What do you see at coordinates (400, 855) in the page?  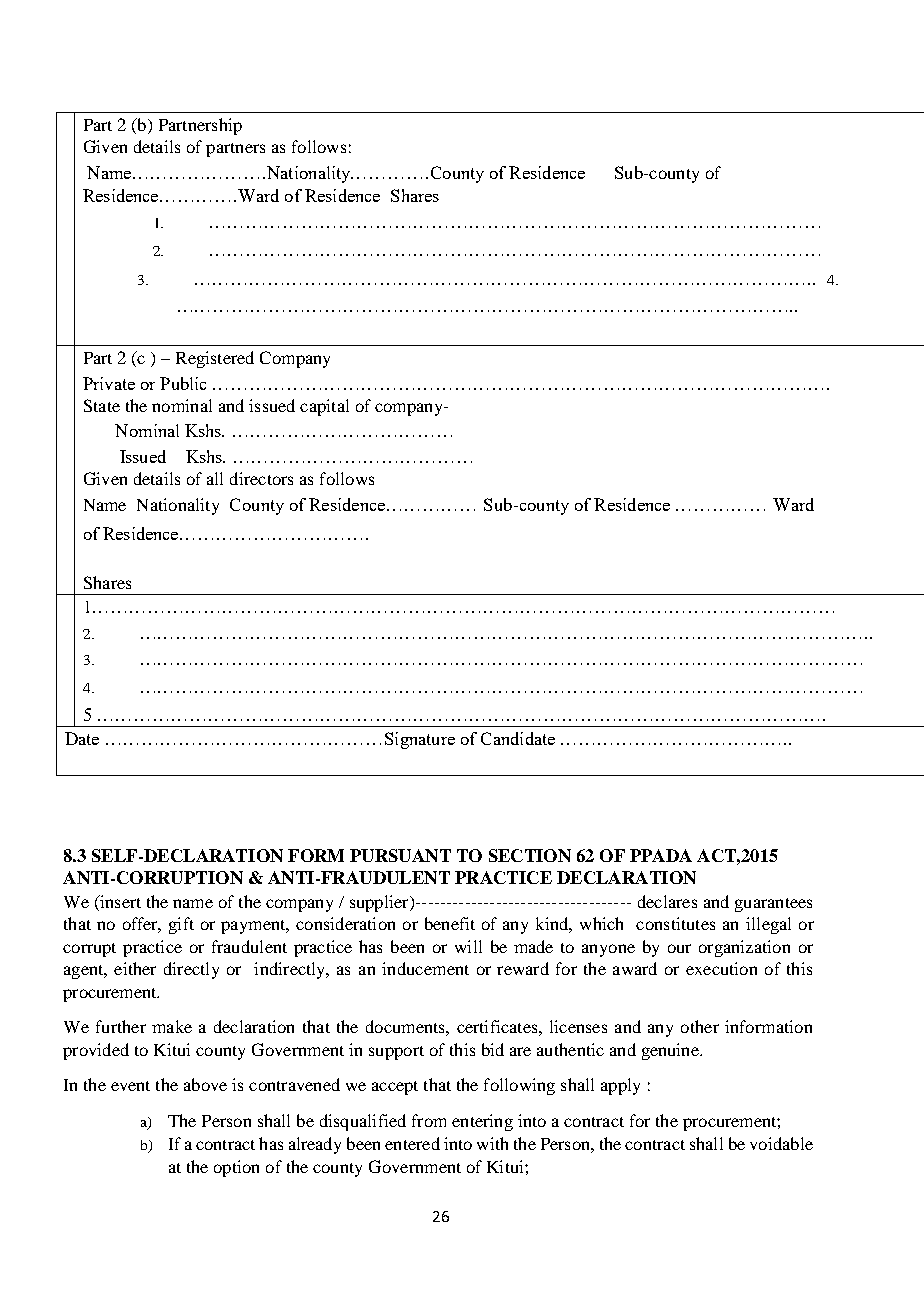 I see `PURSUANT` at bounding box center [400, 855].
